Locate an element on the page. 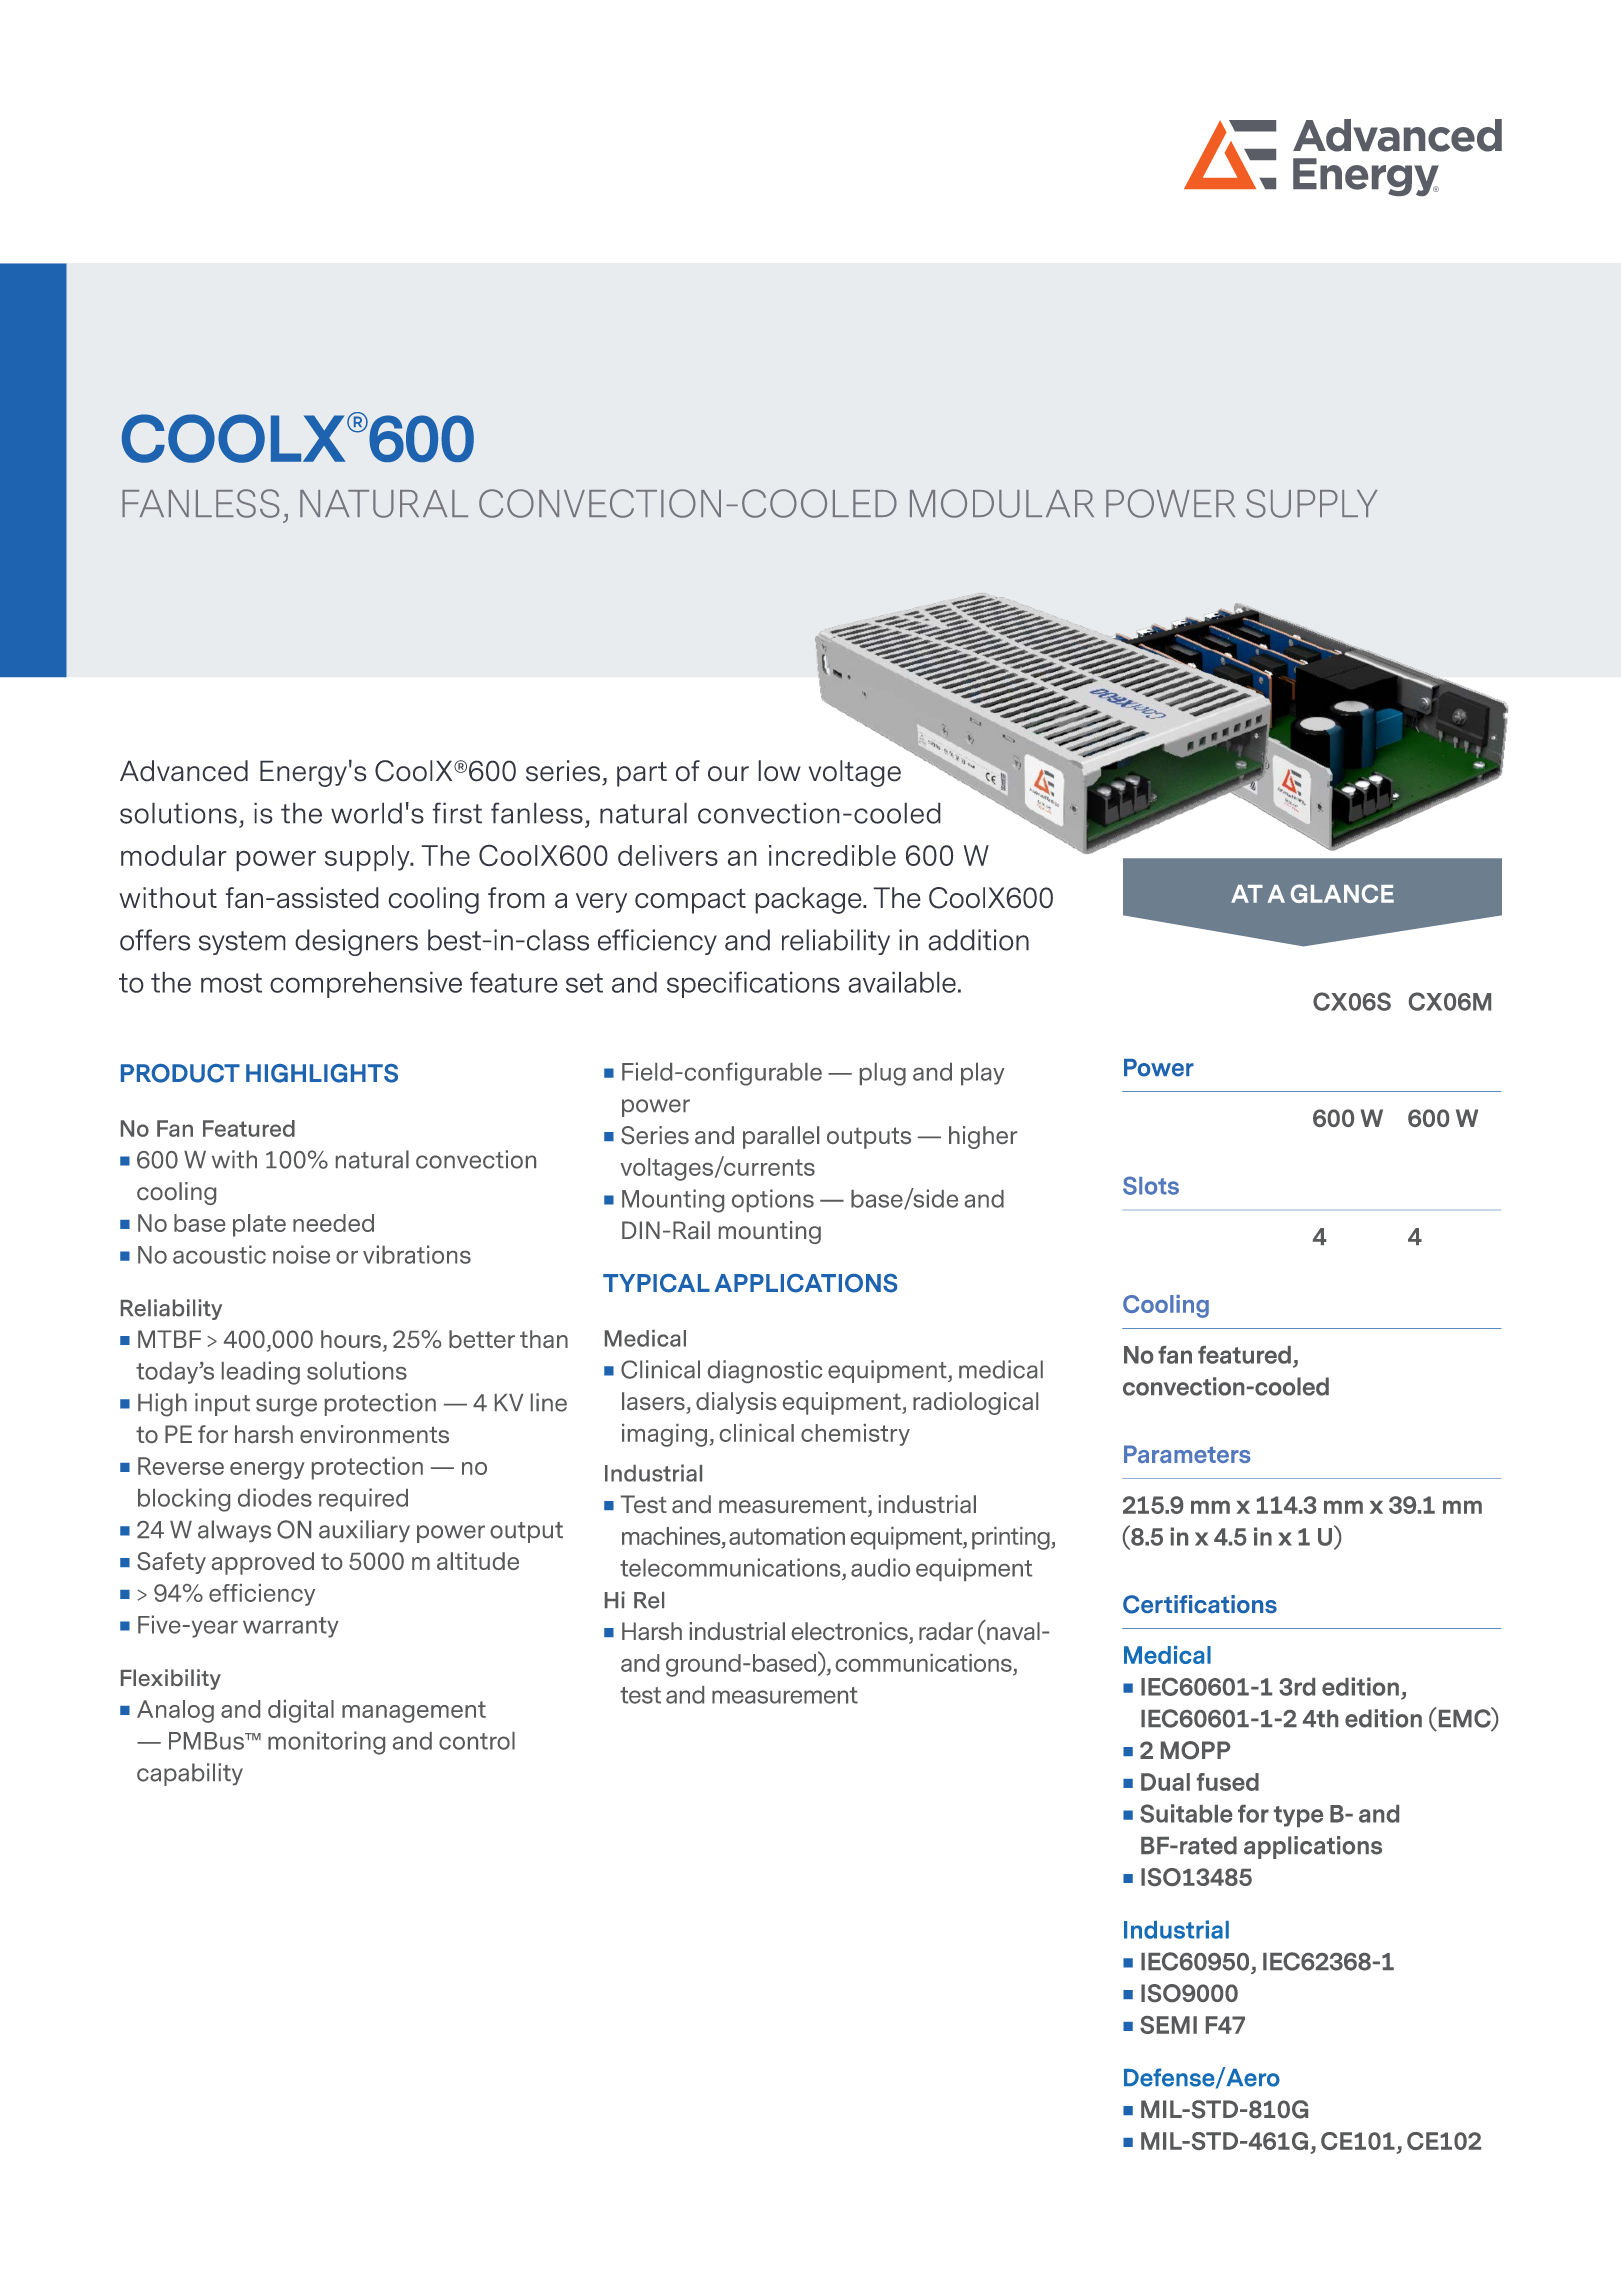  low is located at coordinates (779, 771).
